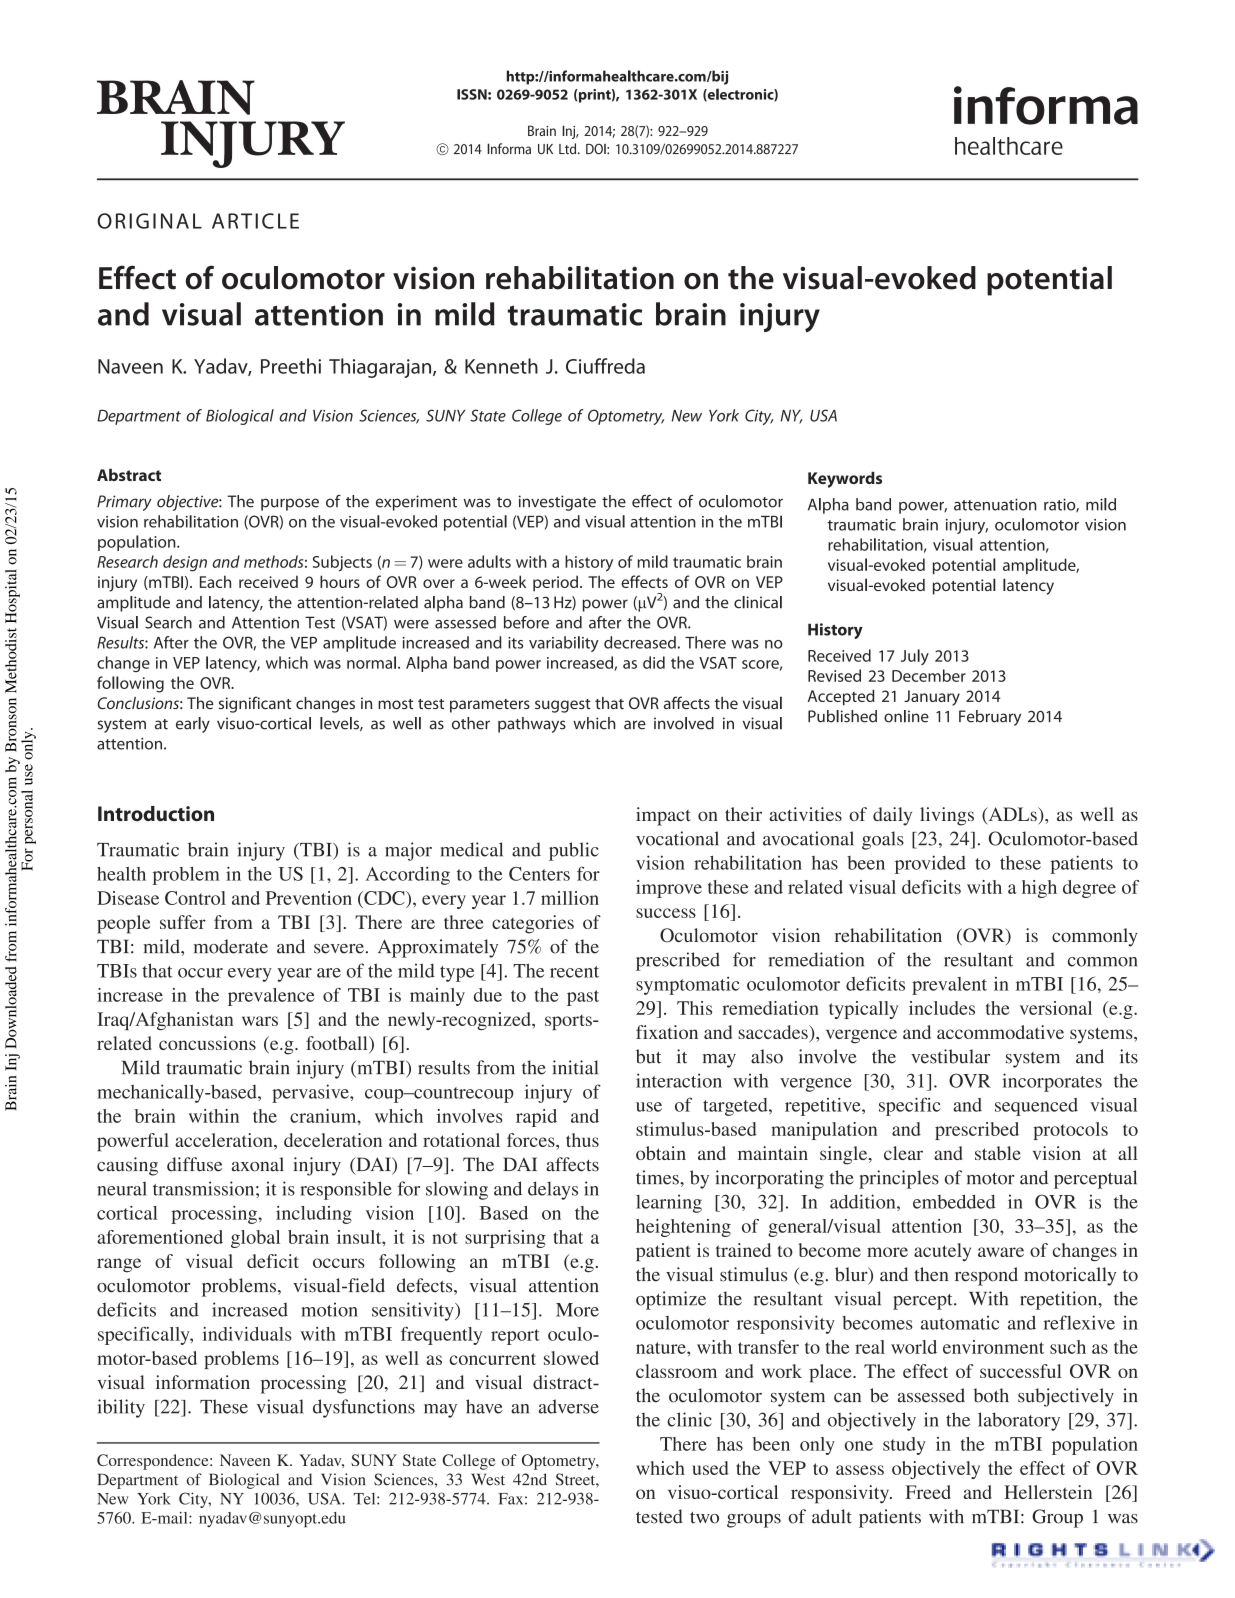 This screenshot has width=1235, height=1598. What do you see at coordinates (255, 221) in the screenshot?
I see `ARTICLE` at bounding box center [255, 221].
